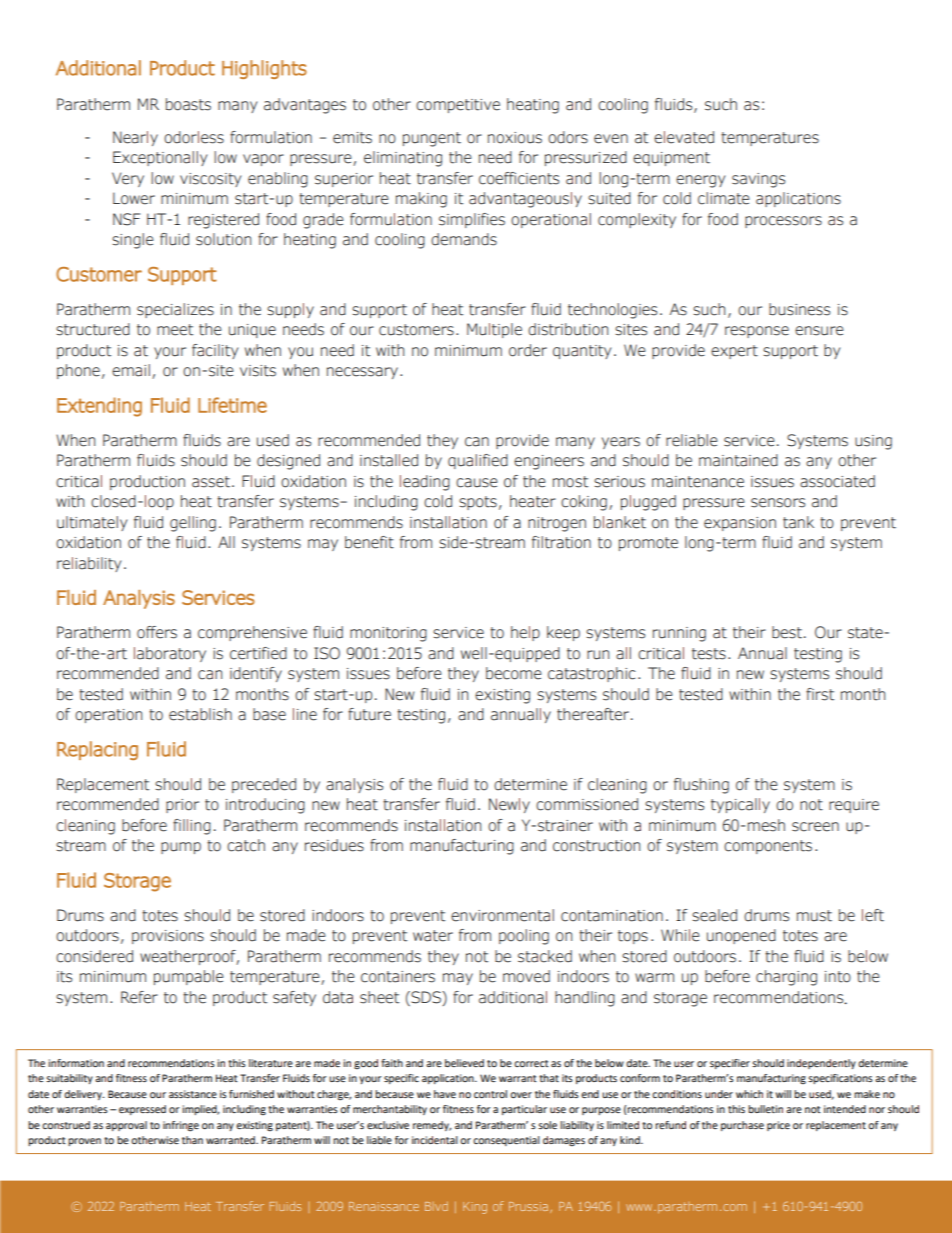 The height and width of the screenshot is (1233, 952). What do you see at coordinates (787, 632) in the screenshot?
I see `best` at bounding box center [787, 632].
